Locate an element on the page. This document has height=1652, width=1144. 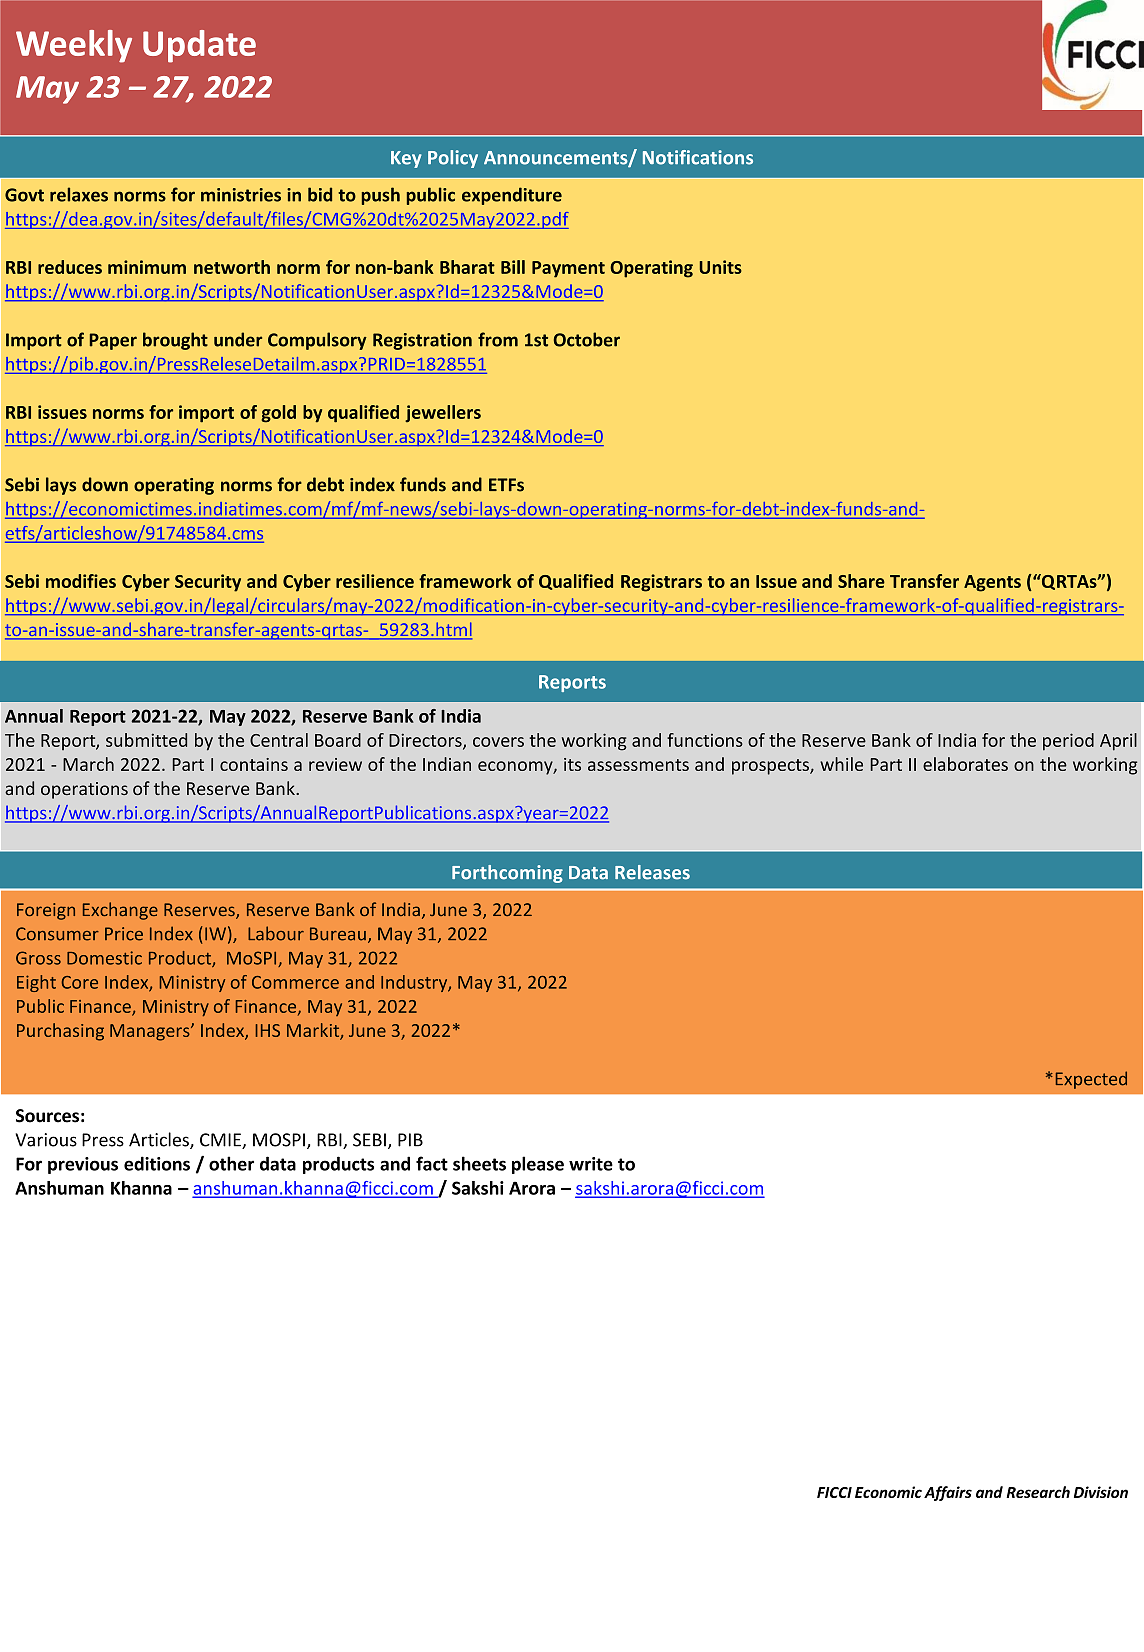
Affairs is located at coordinates (948, 1493).
